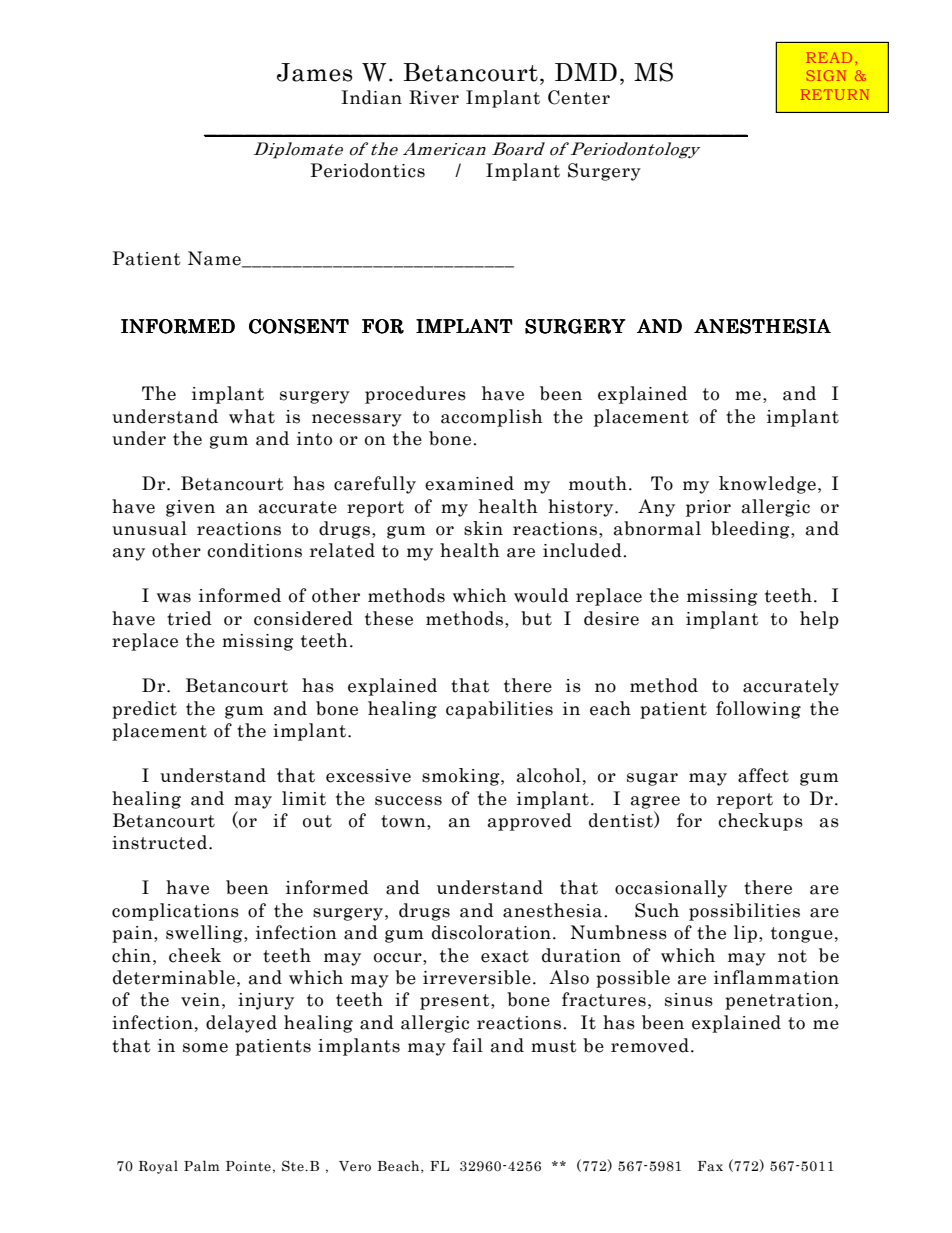 The image size is (952, 1233). I want to click on limit, so click(304, 798).
